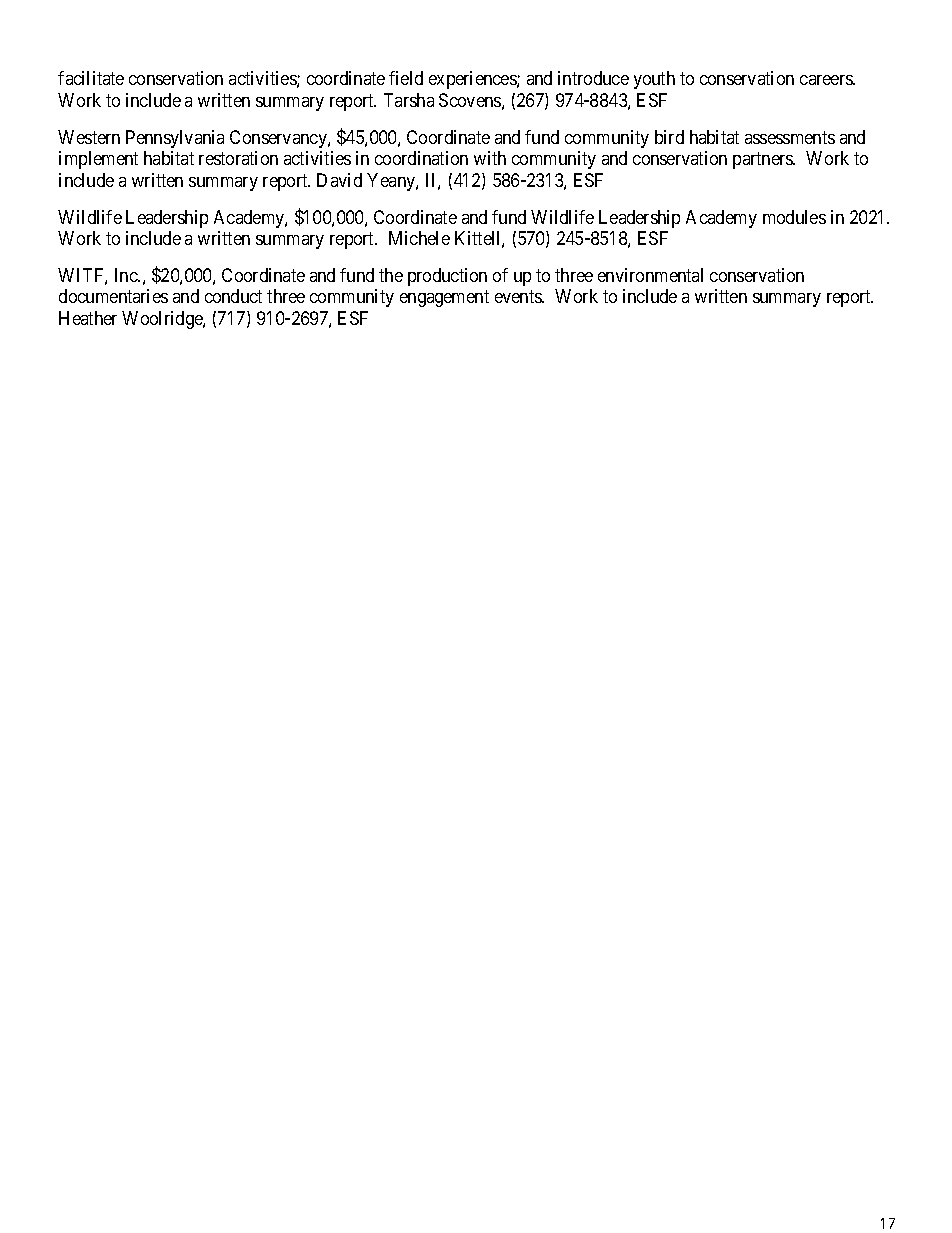  Describe the element at coordinates (419, 238) in the screenshot. I see `Michele` at that location.
